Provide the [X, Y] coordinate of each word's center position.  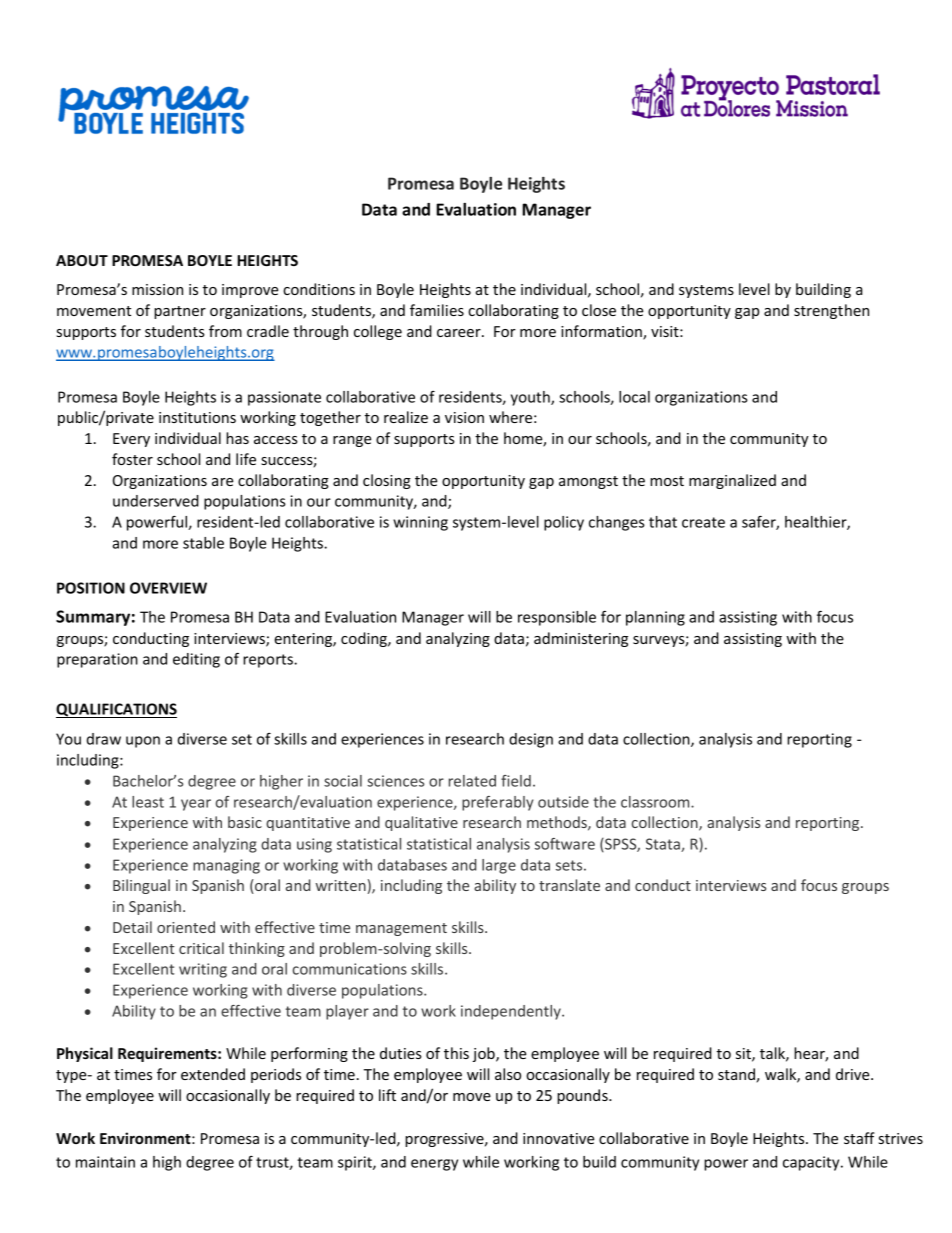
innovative [558, 1138]
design [531, 740]
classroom [656, 802]
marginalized [732, 481]
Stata [664, 845]
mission [157, 289]
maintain [105, 1162]
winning [420, 523]
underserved [156, 501]
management [401, 929]
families [437, 310]
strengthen [831, 311]
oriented [186, 927]
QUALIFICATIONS [116, 710]
